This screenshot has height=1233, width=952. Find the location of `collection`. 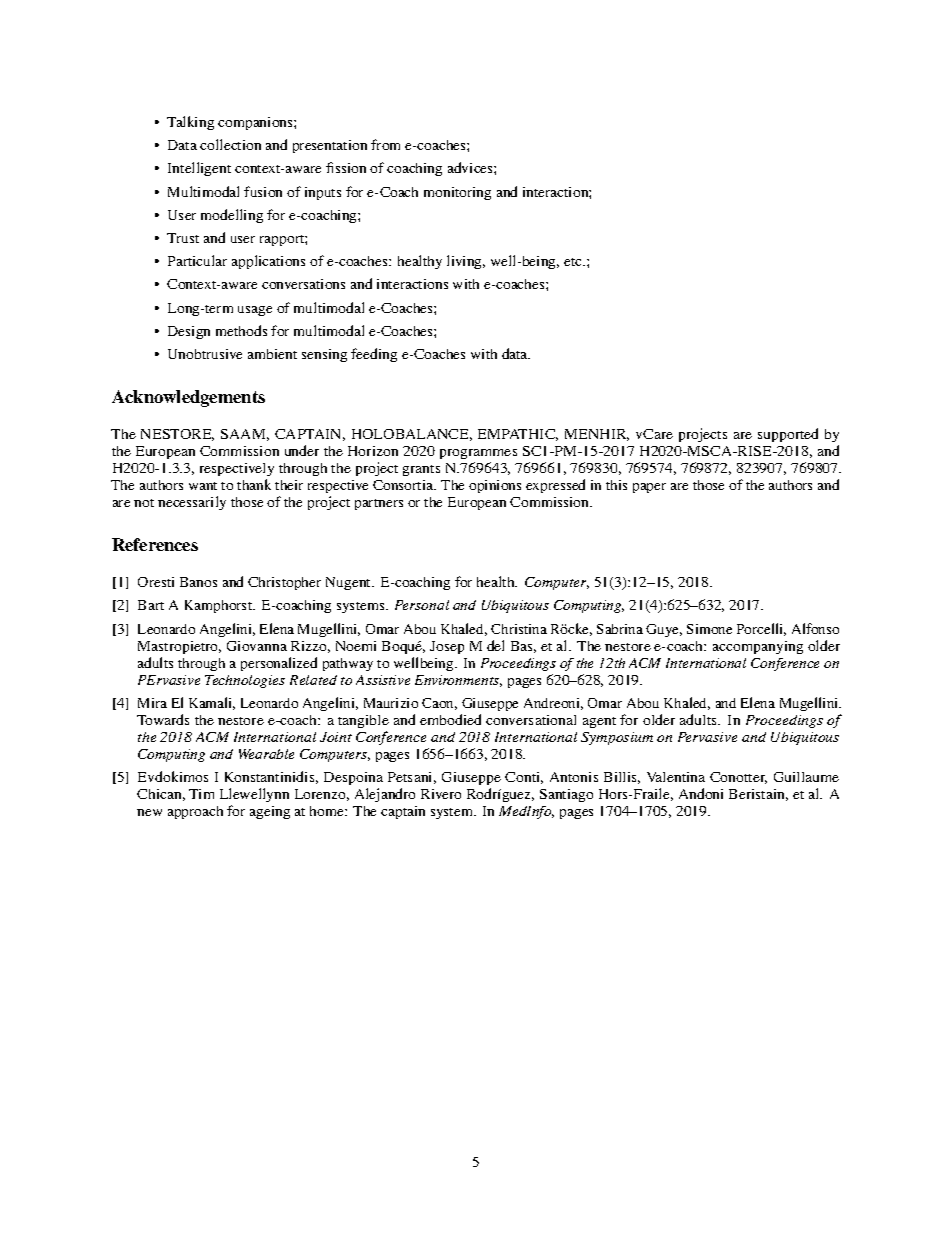

collection is located at coordinates (230, 144).
